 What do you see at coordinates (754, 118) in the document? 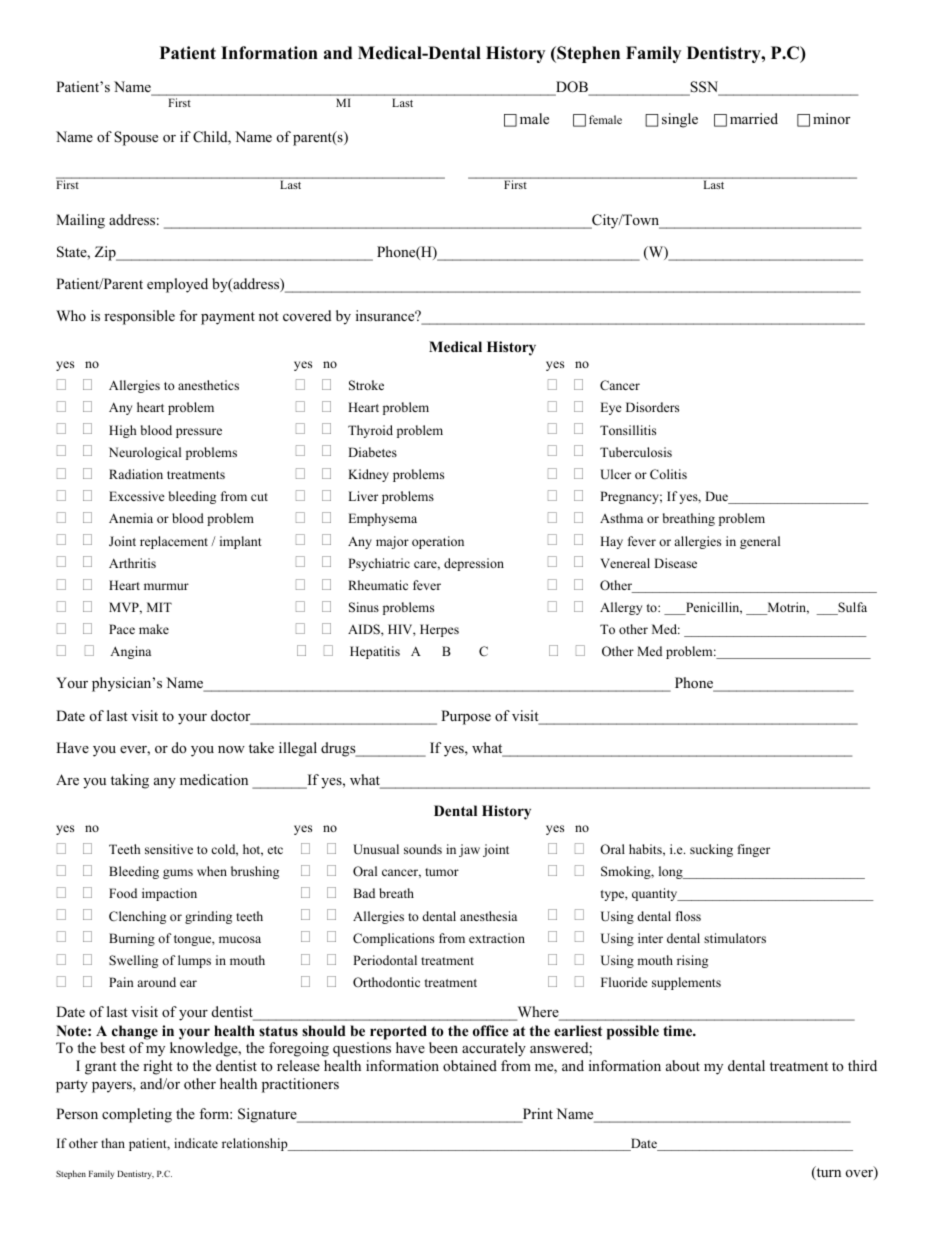
I see `married` at bounding box center [754, 118].
